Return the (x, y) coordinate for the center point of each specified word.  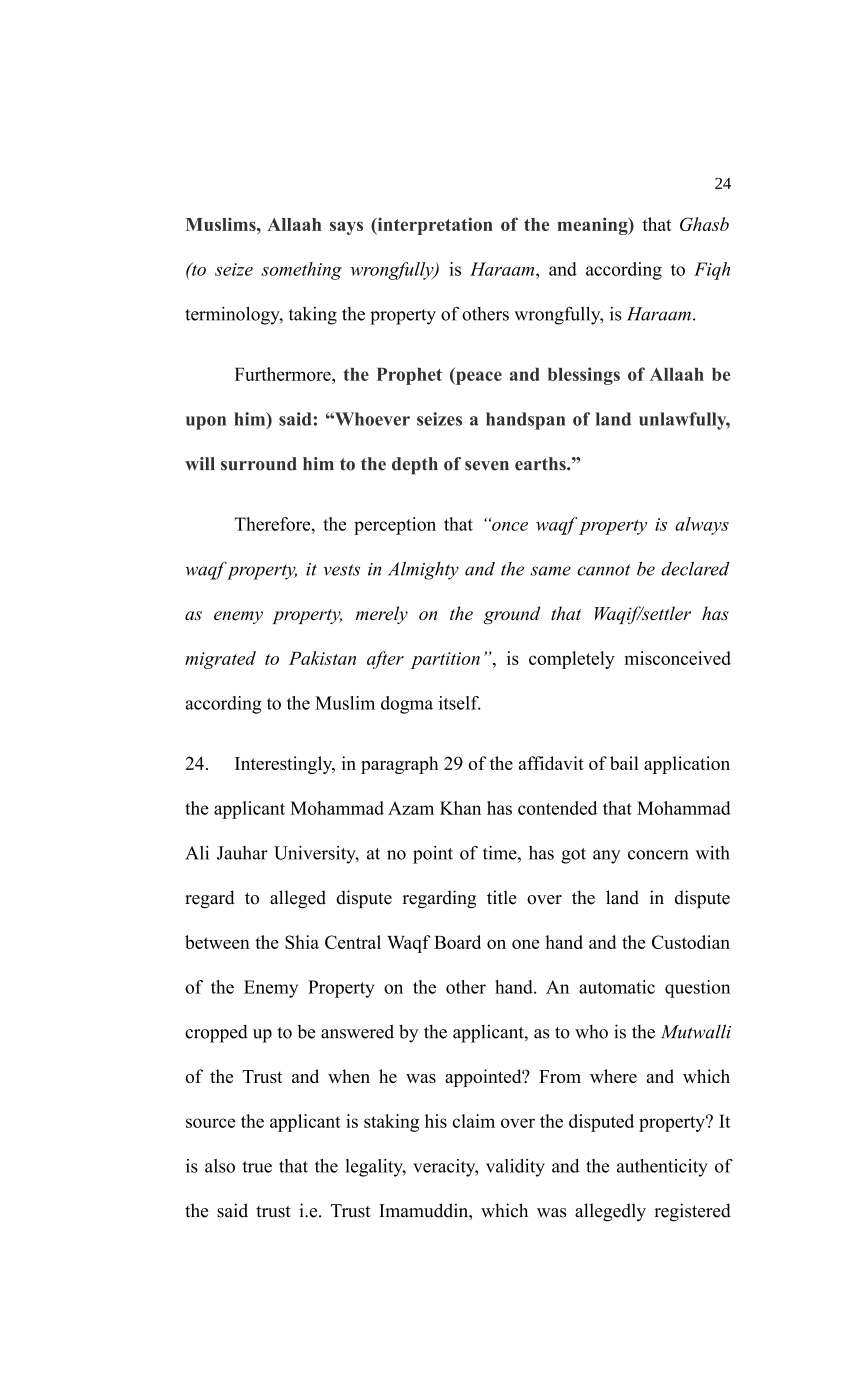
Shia (302, 942)
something (301, 271)
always (702, 526)
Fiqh (712, 271)
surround (259, 464)
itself (460, 703)
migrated (220, 660)
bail (624, 763)
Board (457, 942)
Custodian (691, 942)
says (346, 228)
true (257, 1167)
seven (487, 466)
